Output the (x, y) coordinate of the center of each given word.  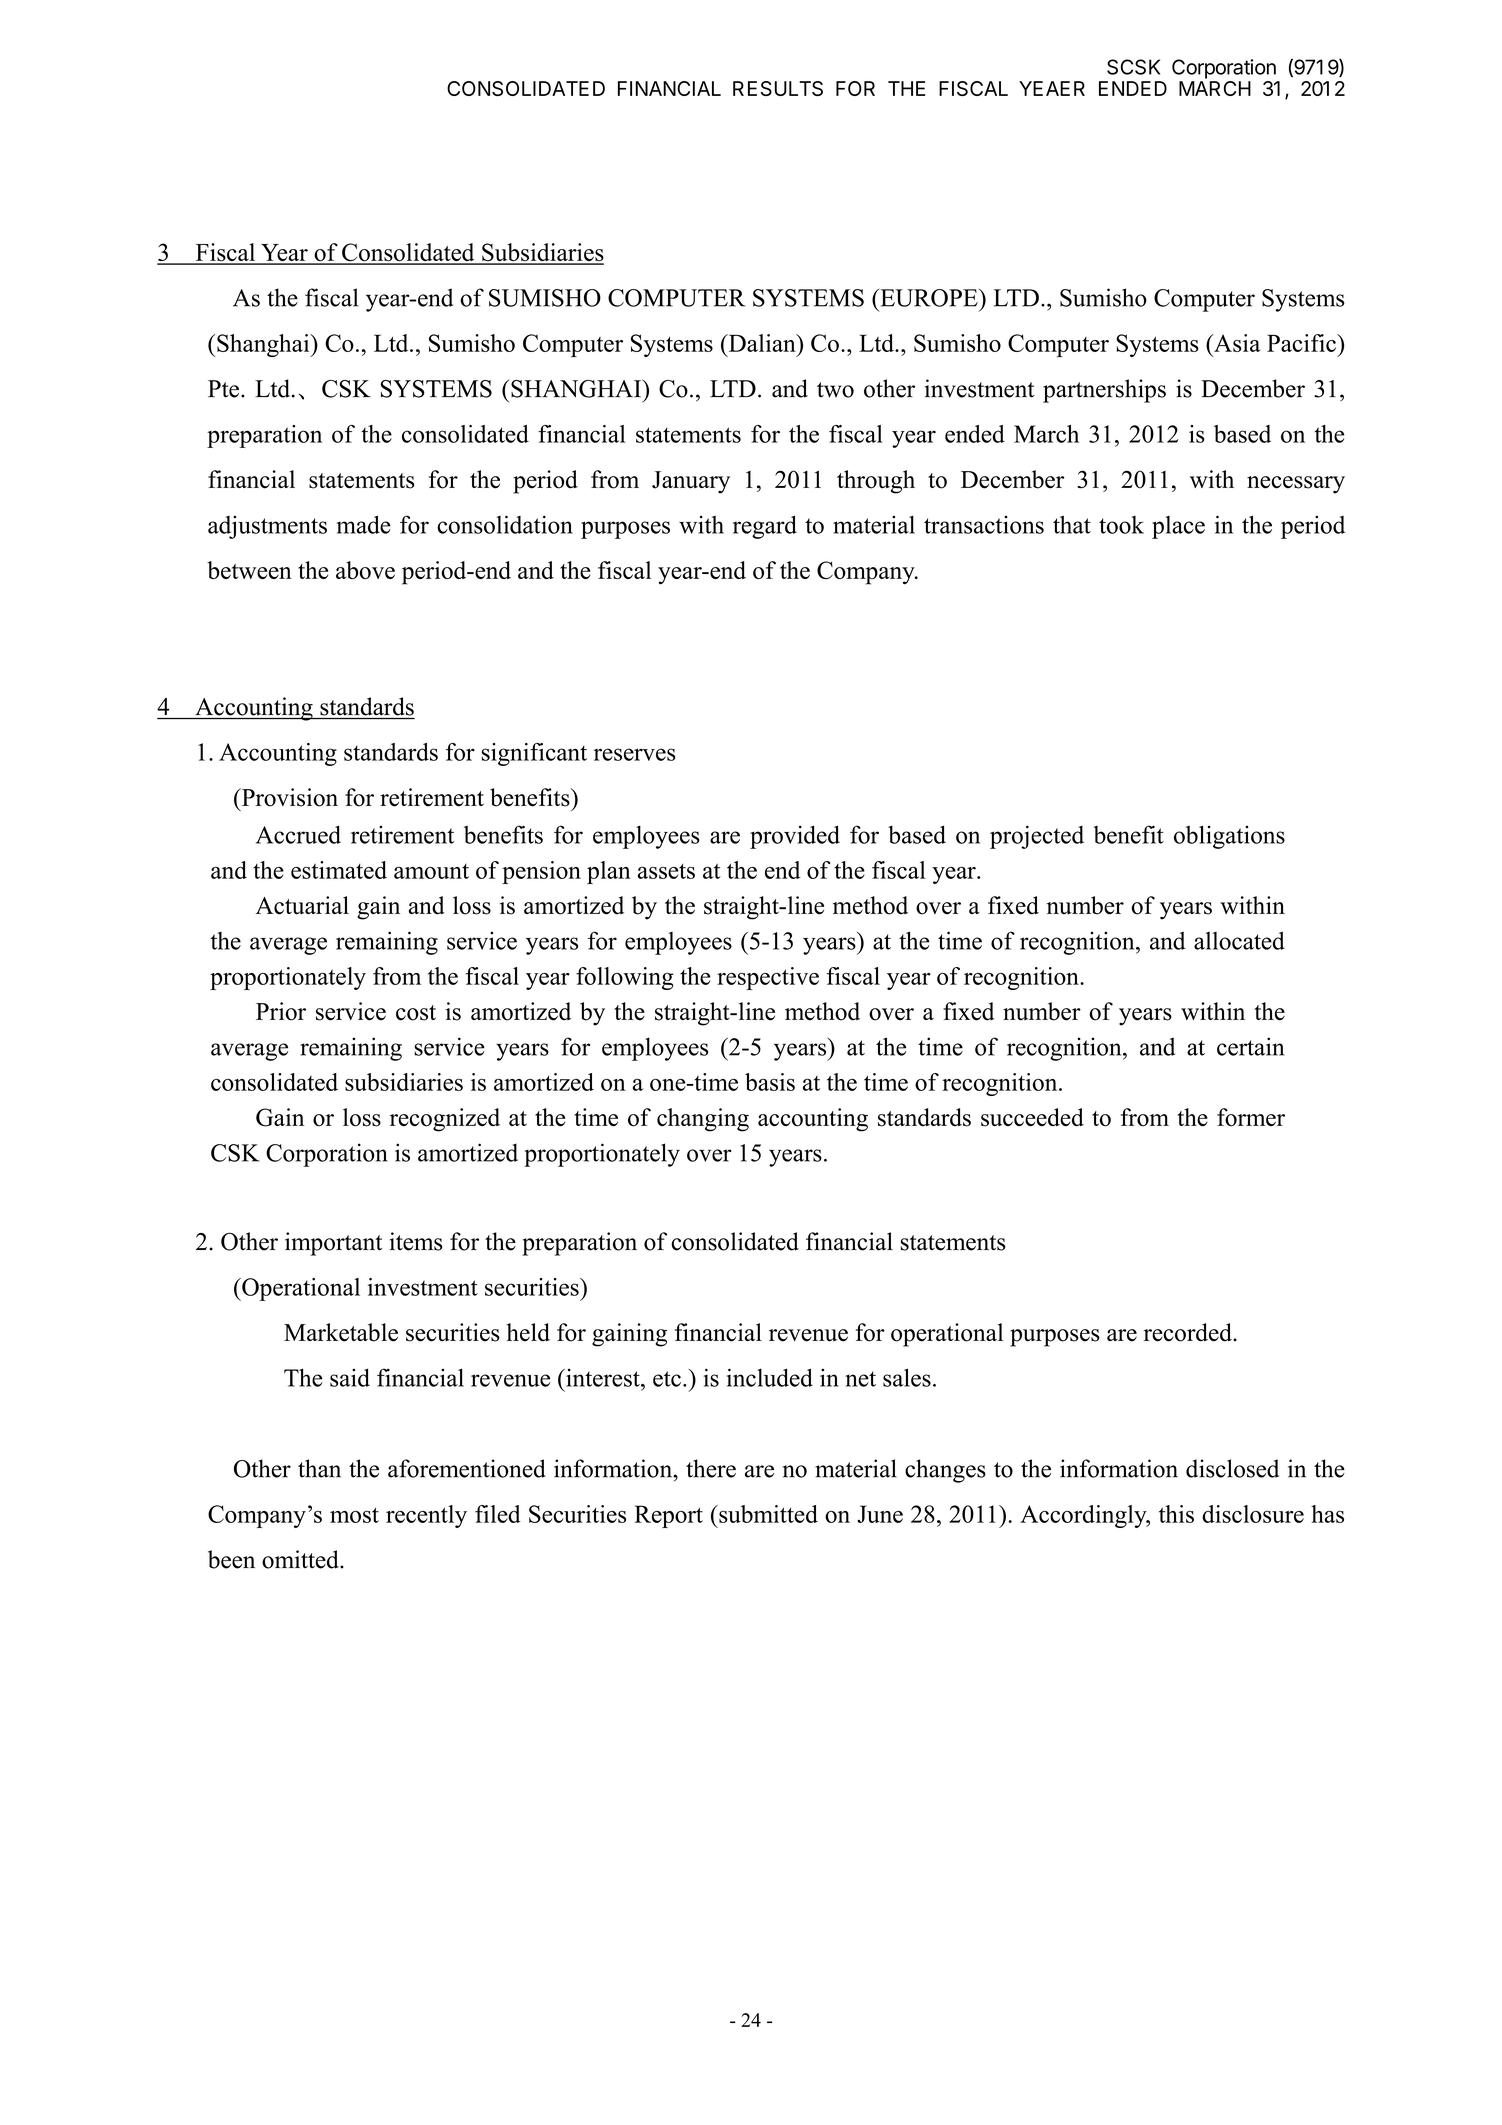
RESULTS (778, 88)
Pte (225, 389)
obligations (1229, 837)
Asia (1236, 343)
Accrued (298, 834)
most (354, 1515)
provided (795, 837)
